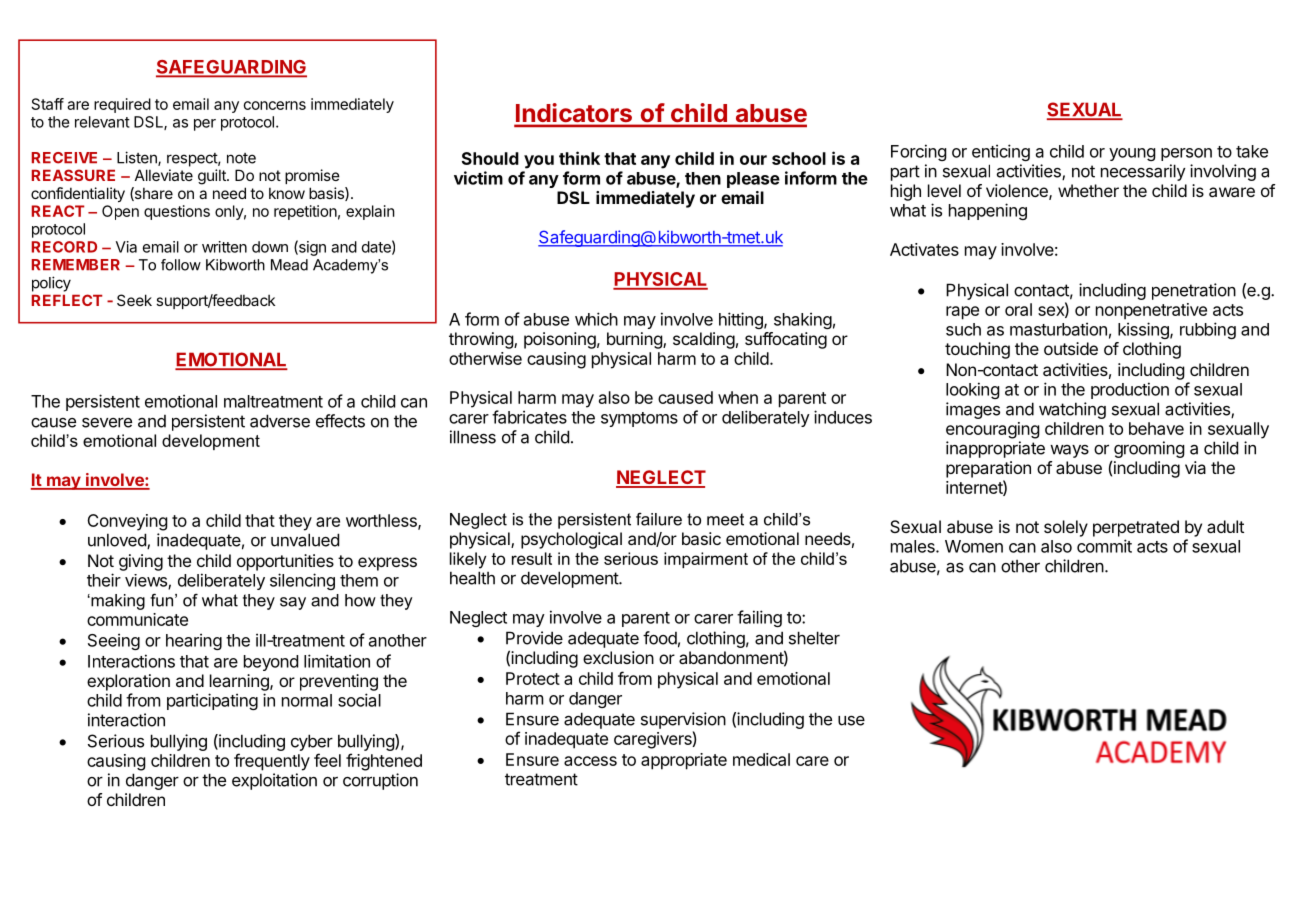  I want to click on commit, so click(1104, 546).
